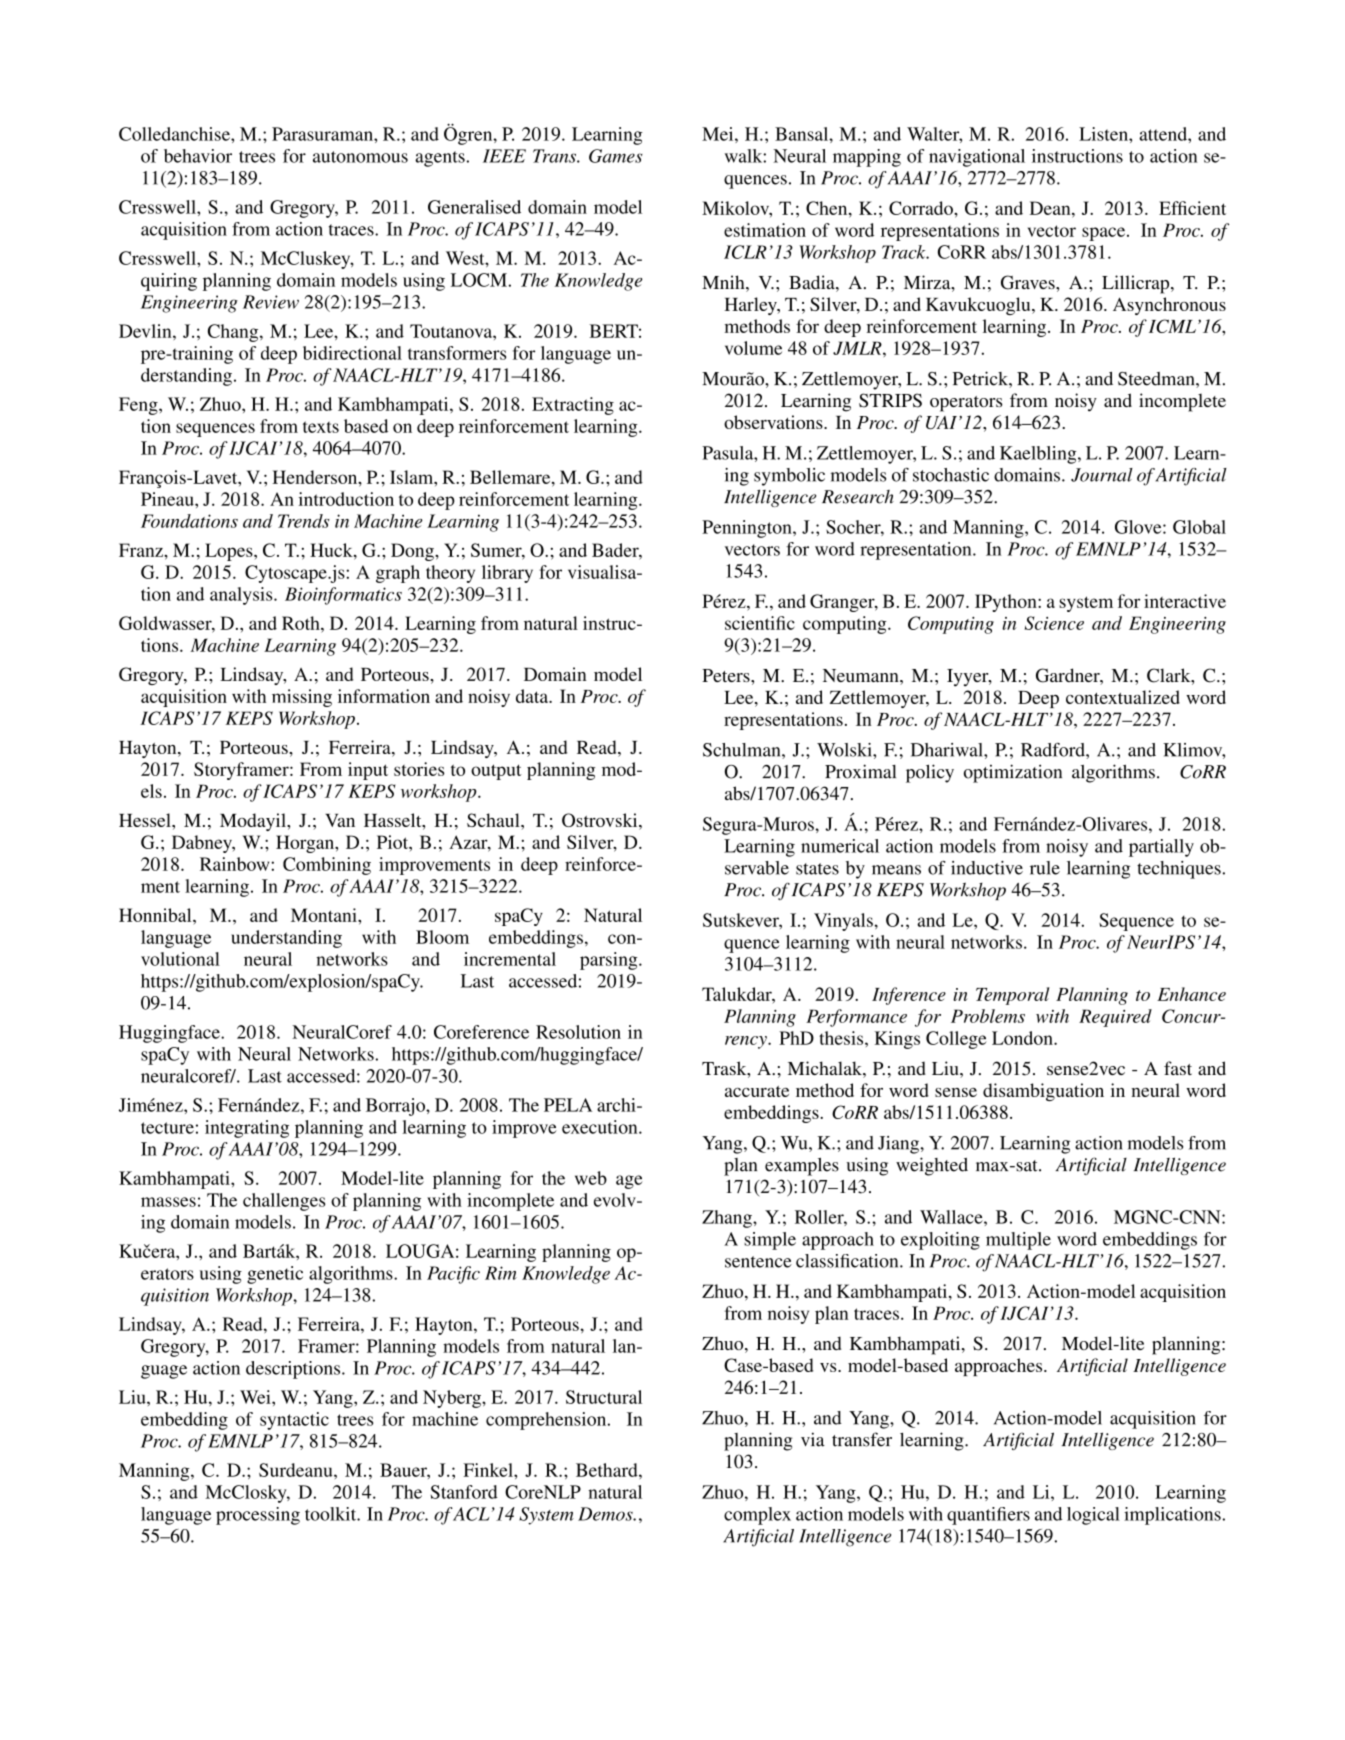 This document has width=1345, height=1740. Describe the element at coordinates (1093, 1516) in the document. I see `logical` at that location.
